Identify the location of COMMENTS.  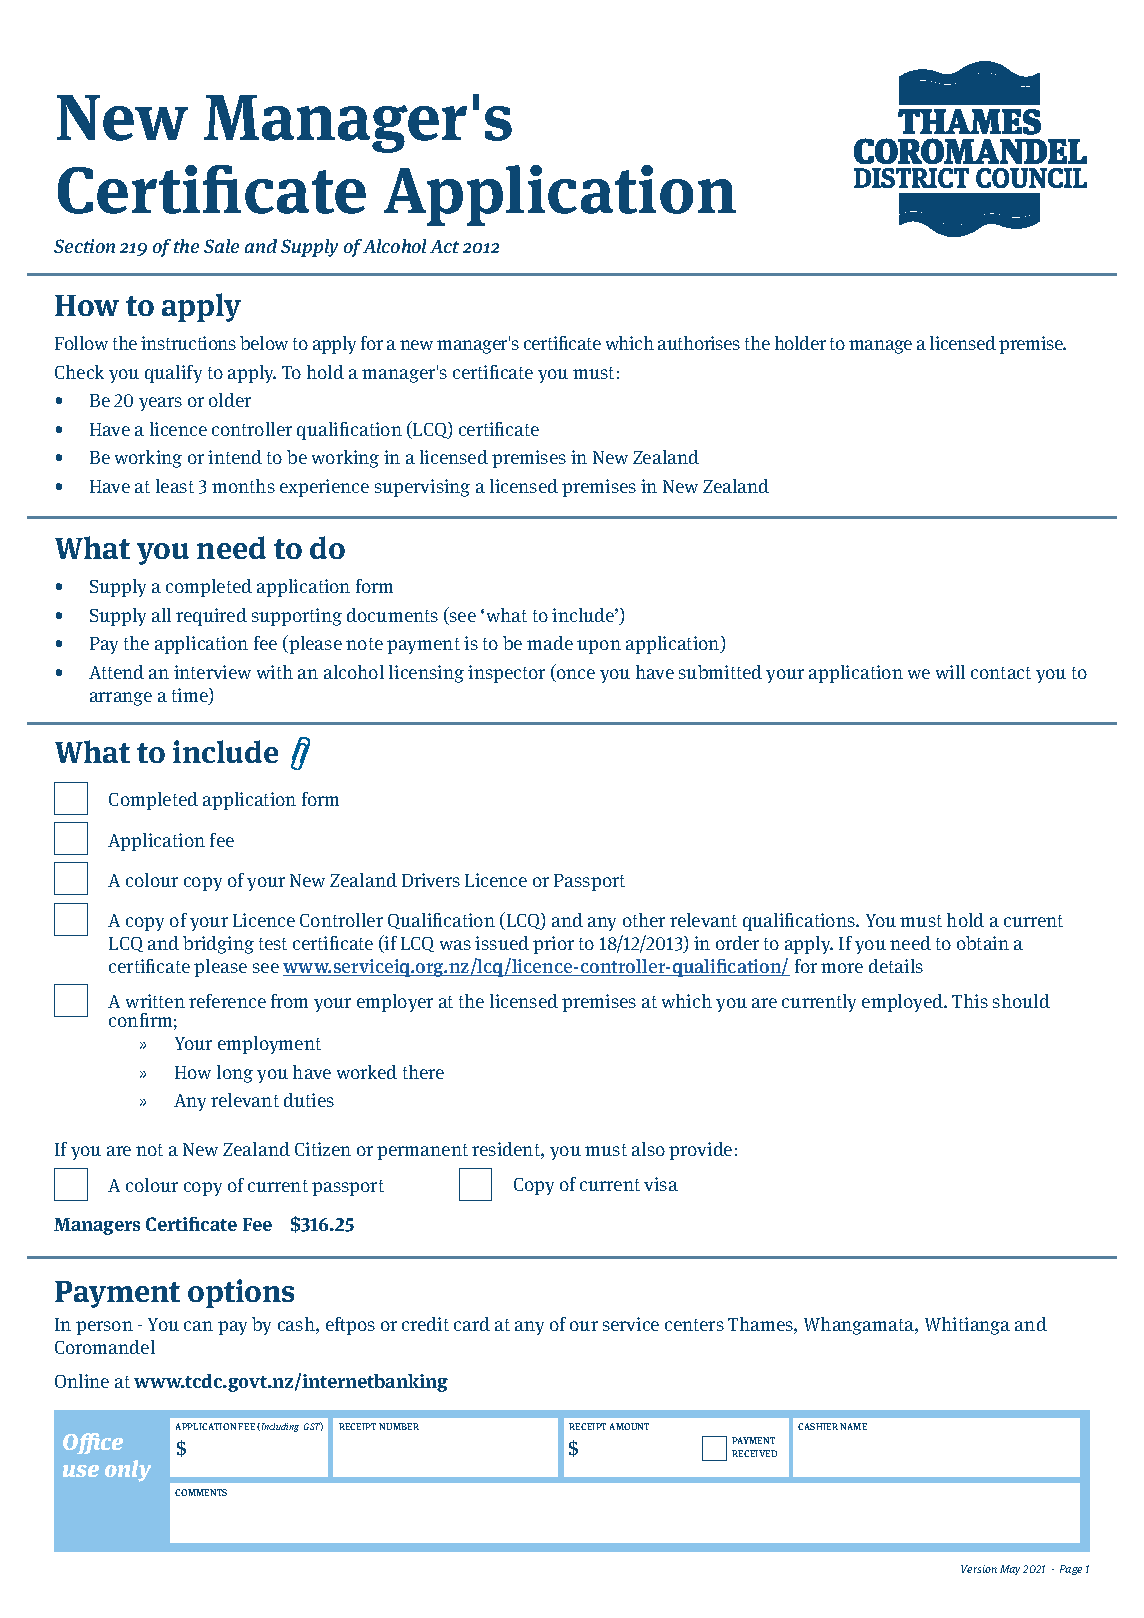
(201, 1492).
